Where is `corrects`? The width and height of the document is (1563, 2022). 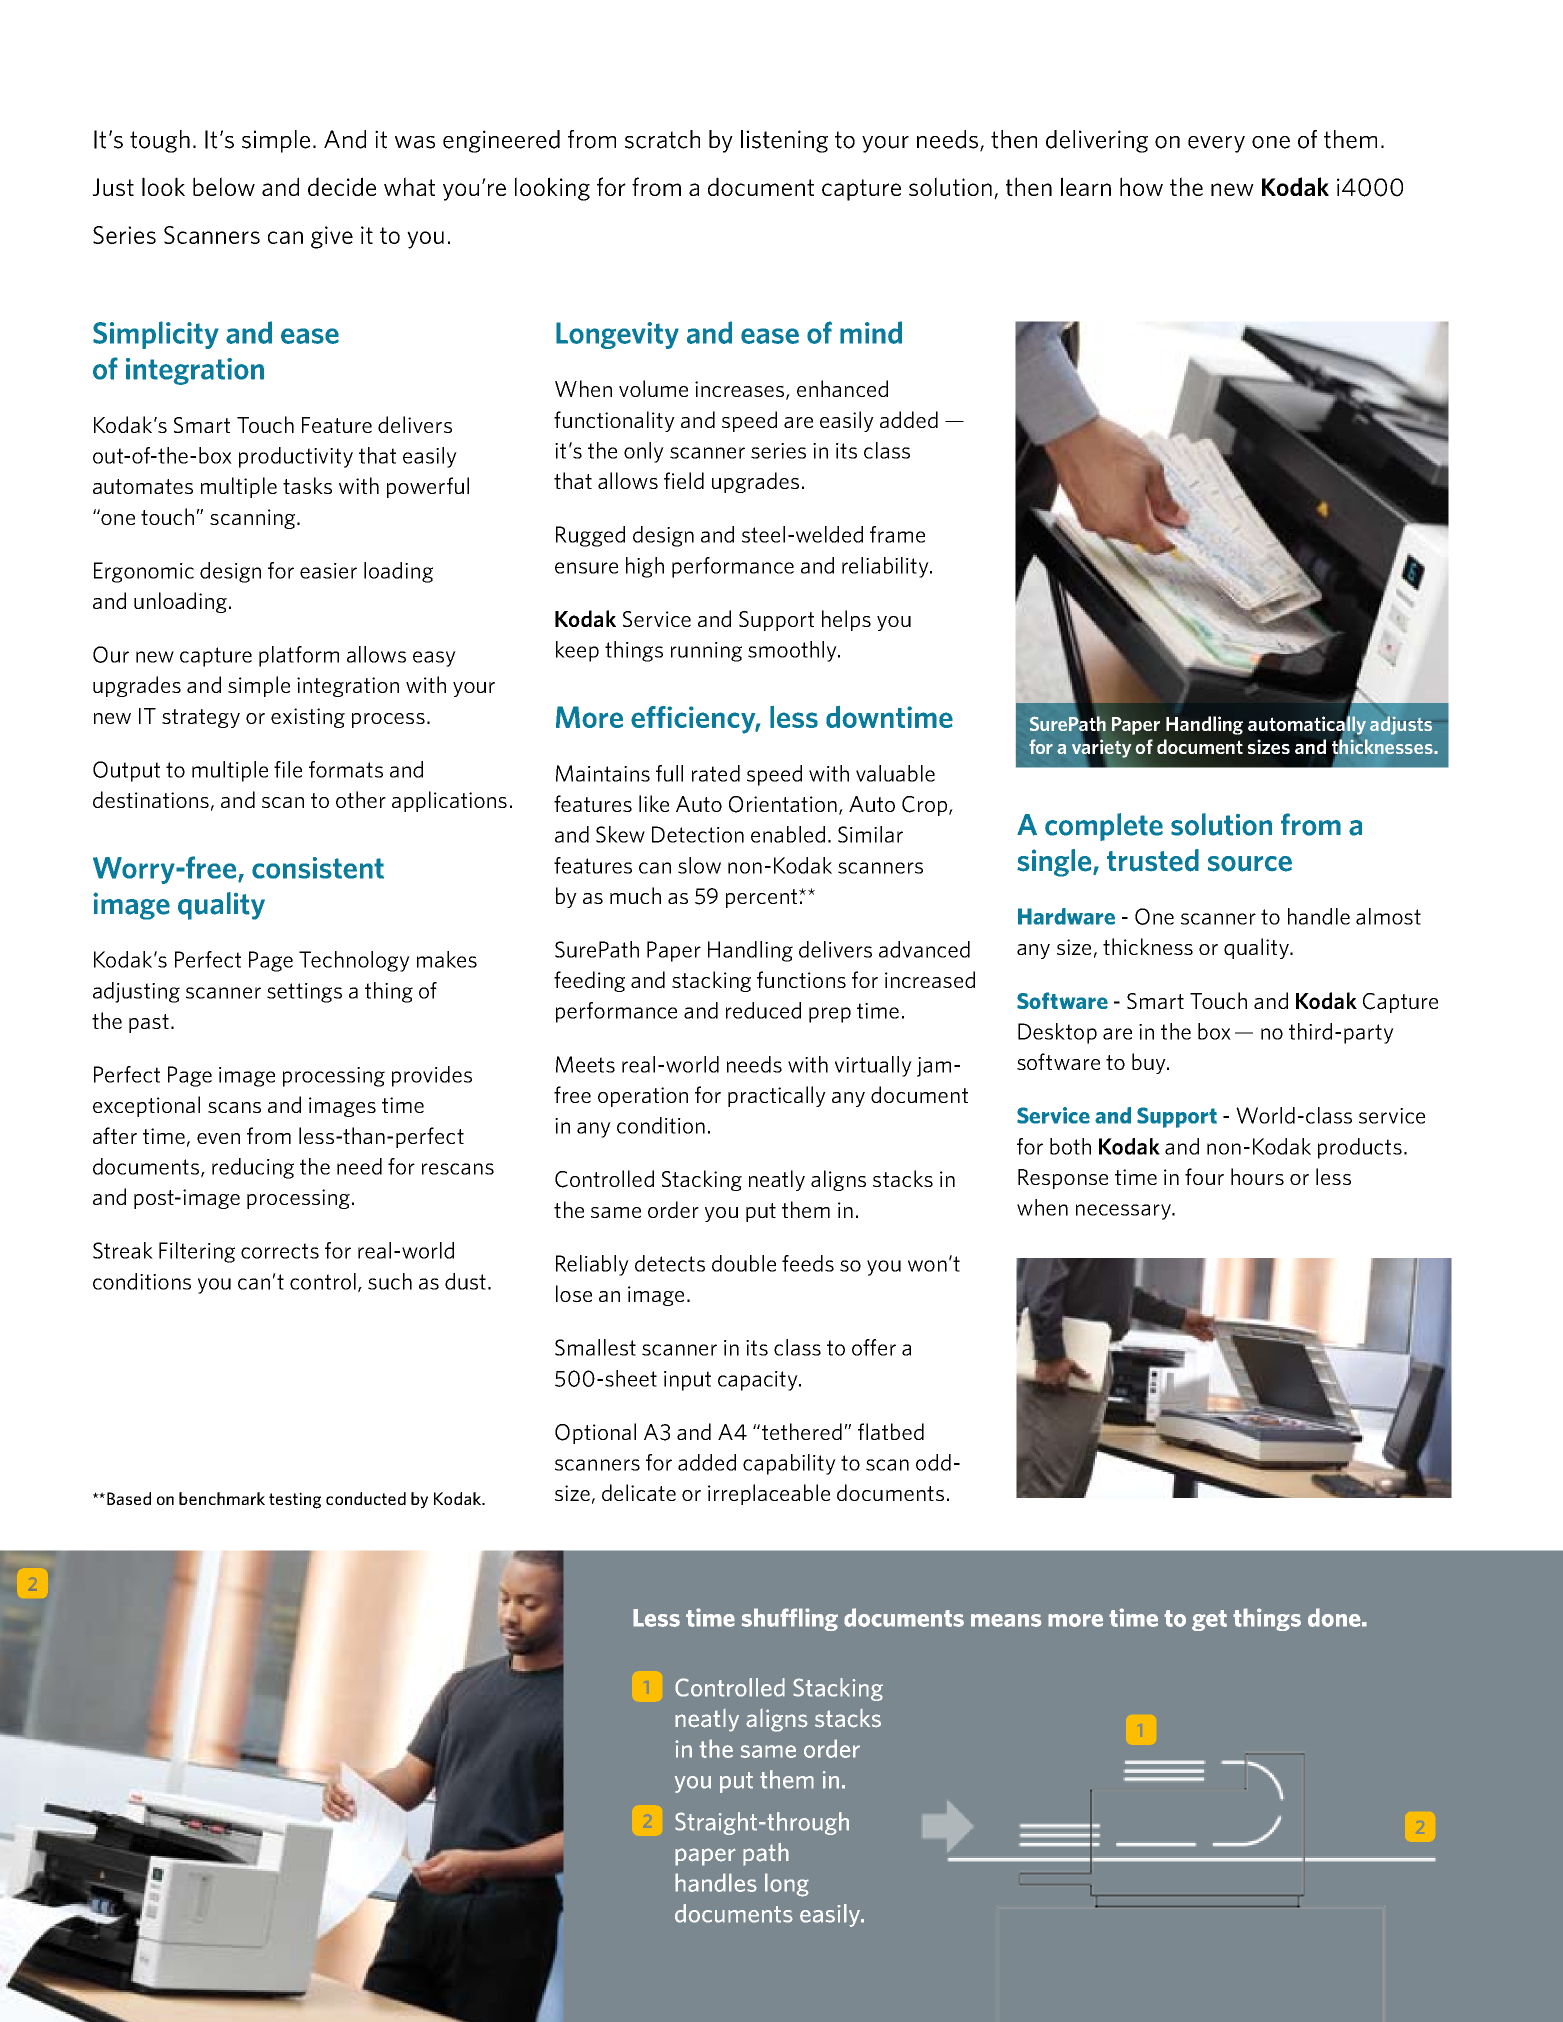 corrects is located at coordinates (280, 1251).
